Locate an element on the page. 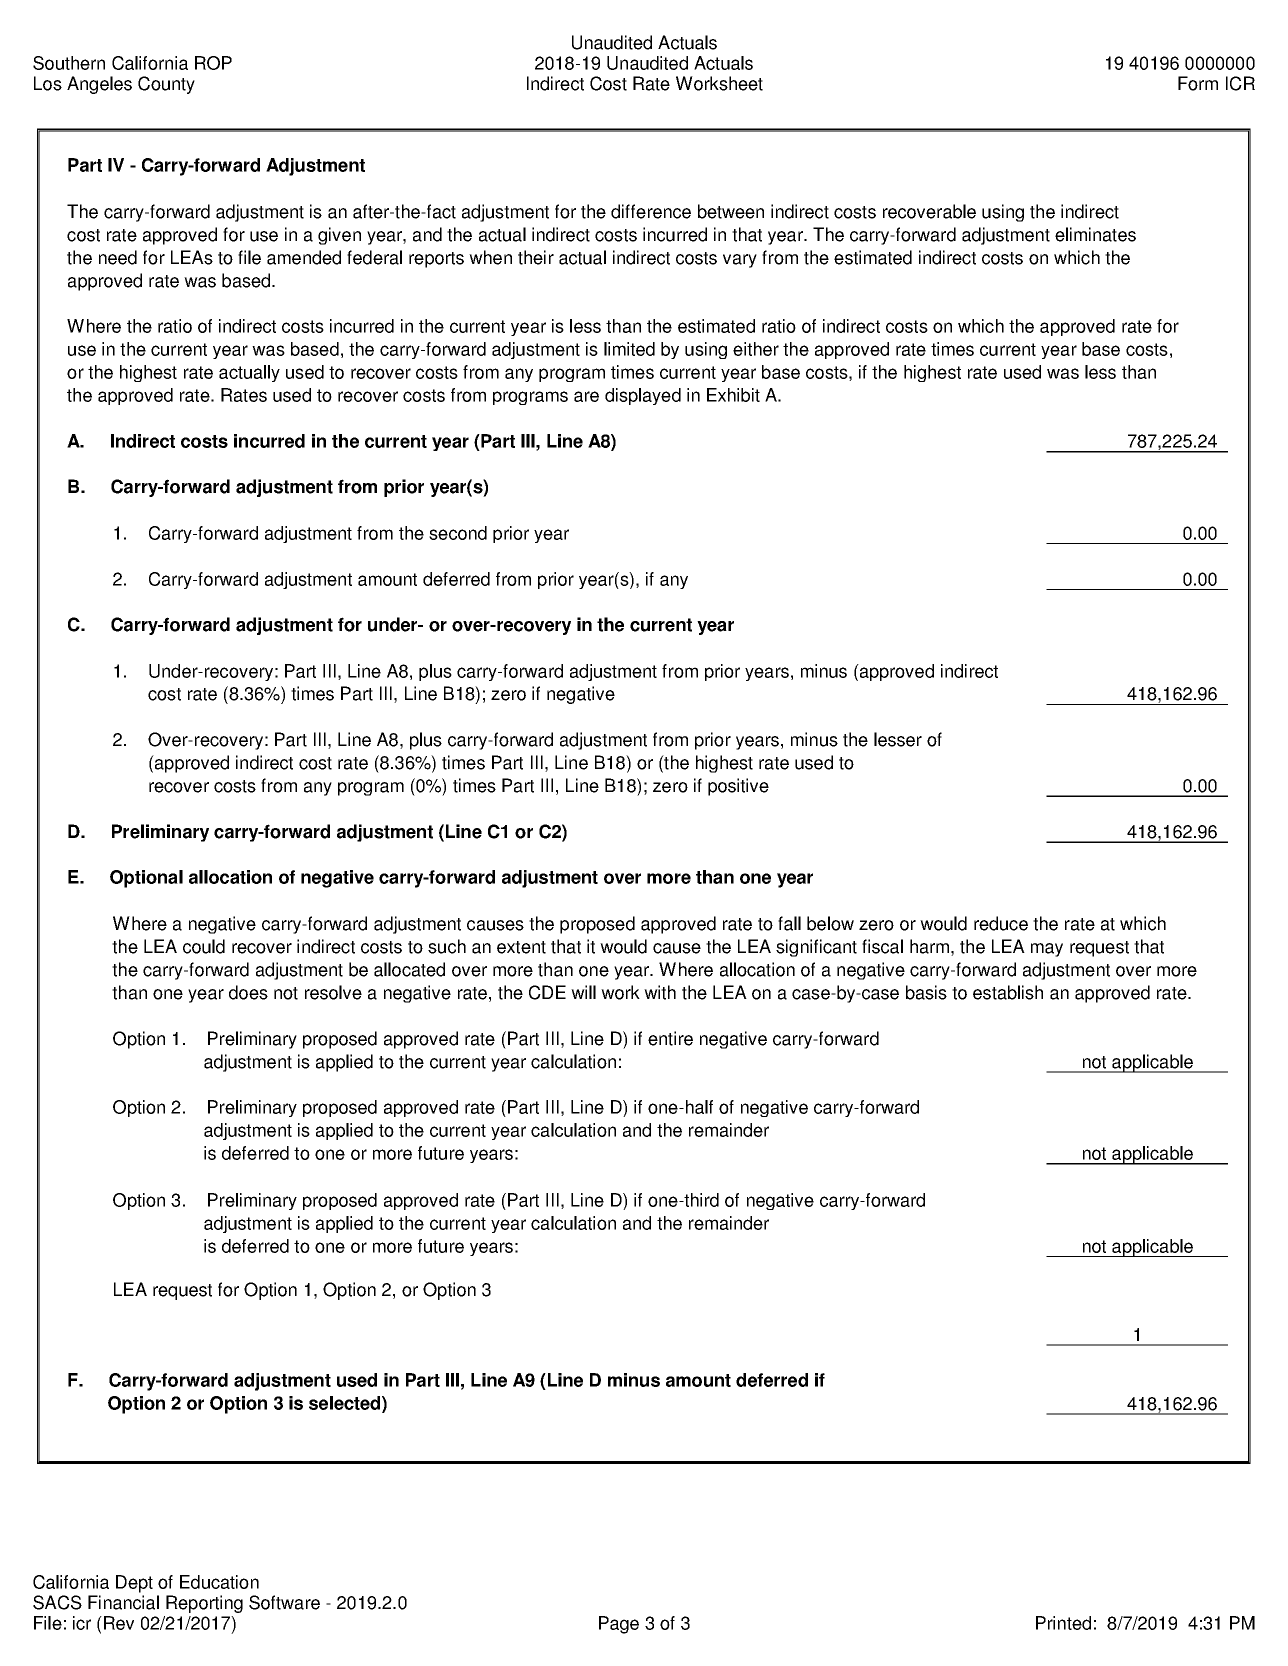 The height and width of the page is (1666, 1288). establish is located at coordinates (1008, 992).
